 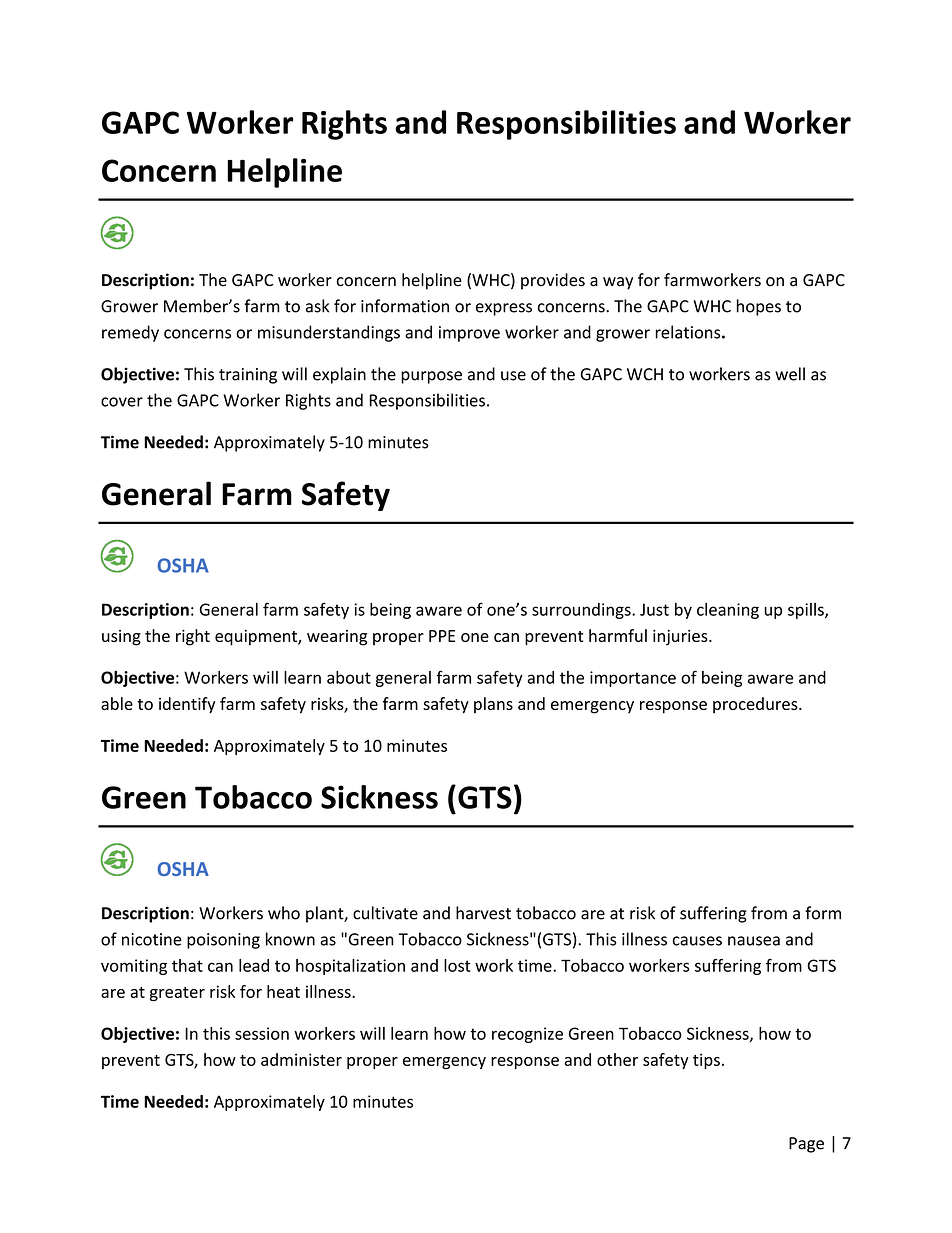 What do you see at coordinates (130, 333) in the page?
I see `remedy` at bounding box center [130, 333].
